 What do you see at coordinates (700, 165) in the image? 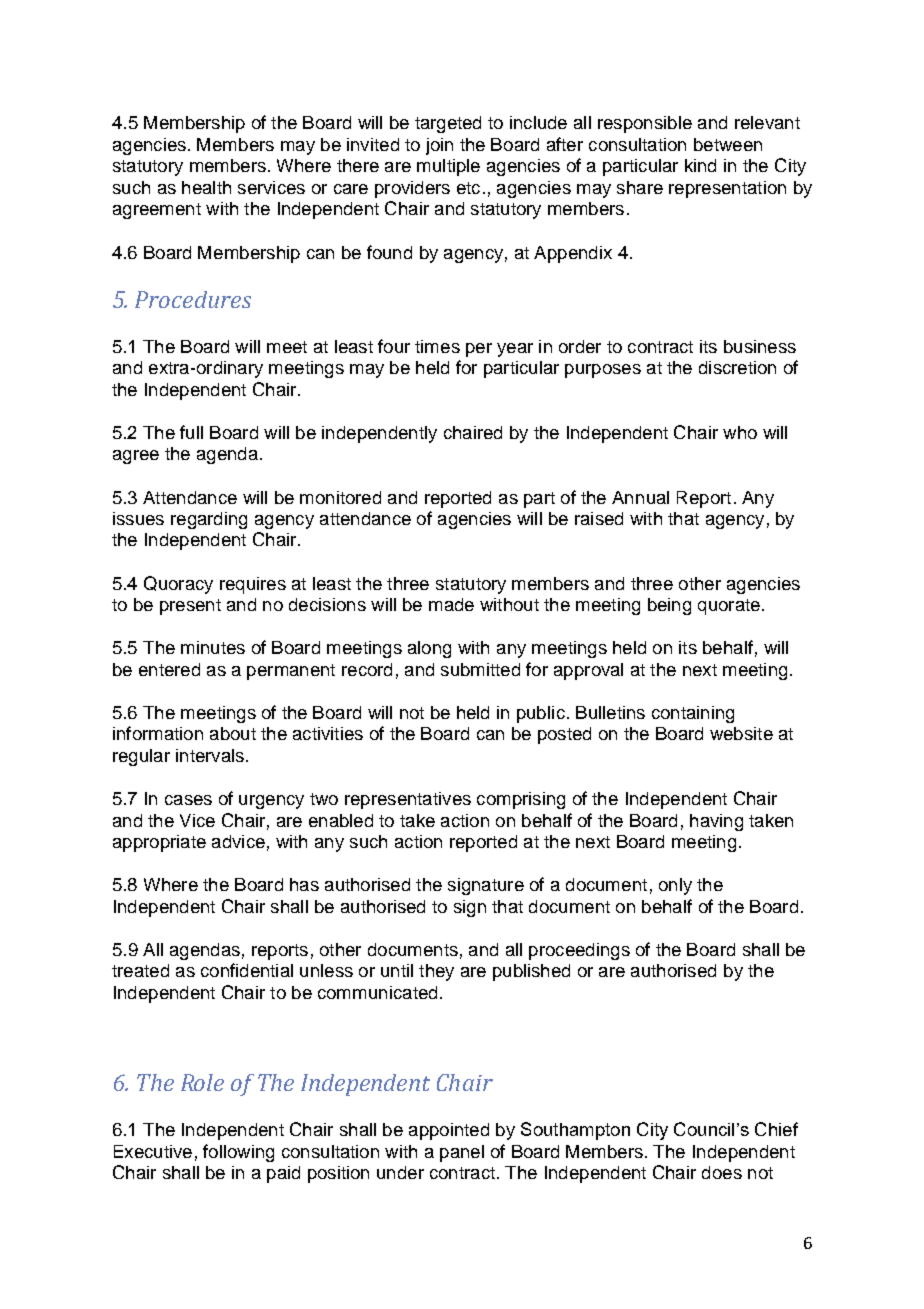
I see `kind` at bounding box center [700, 165].
